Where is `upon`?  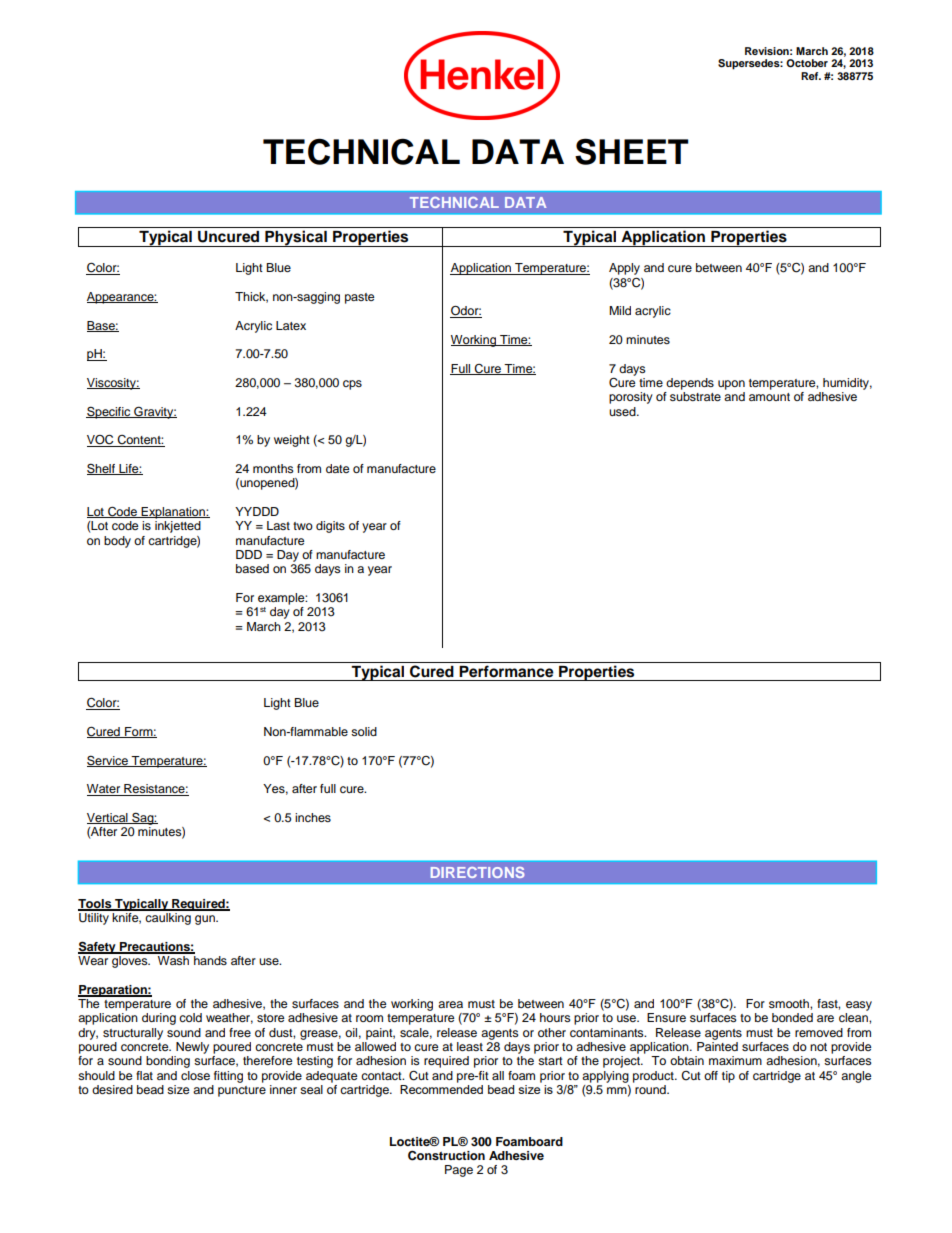
upon is located at coordinates (731, 385).
